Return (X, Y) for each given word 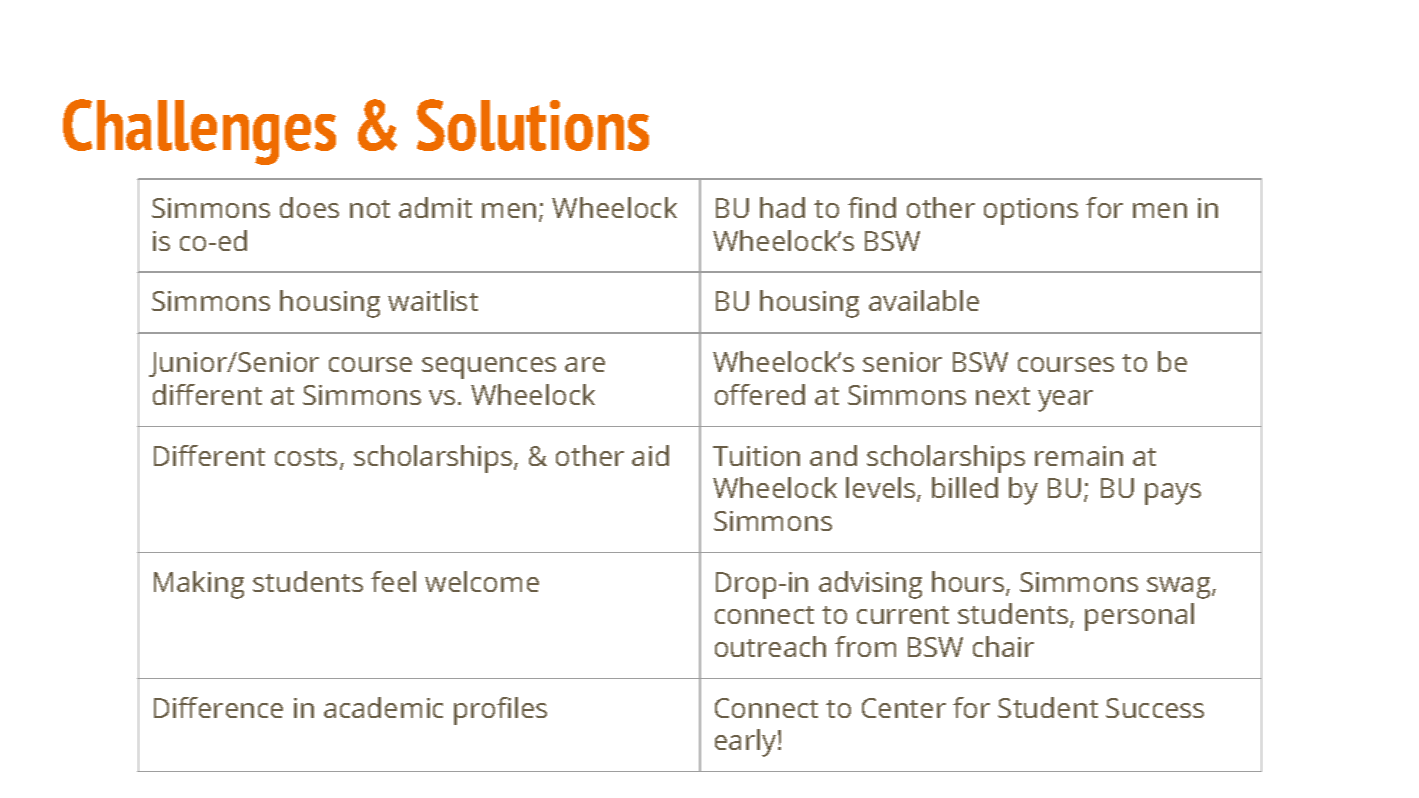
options (1031, 211)
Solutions (533, 125)
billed (965, 487)
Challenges (199, 132)
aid (650, 455)
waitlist (433, 300)
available (924, 300)
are (585, 364)
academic (383, 707)
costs (306, 457)
